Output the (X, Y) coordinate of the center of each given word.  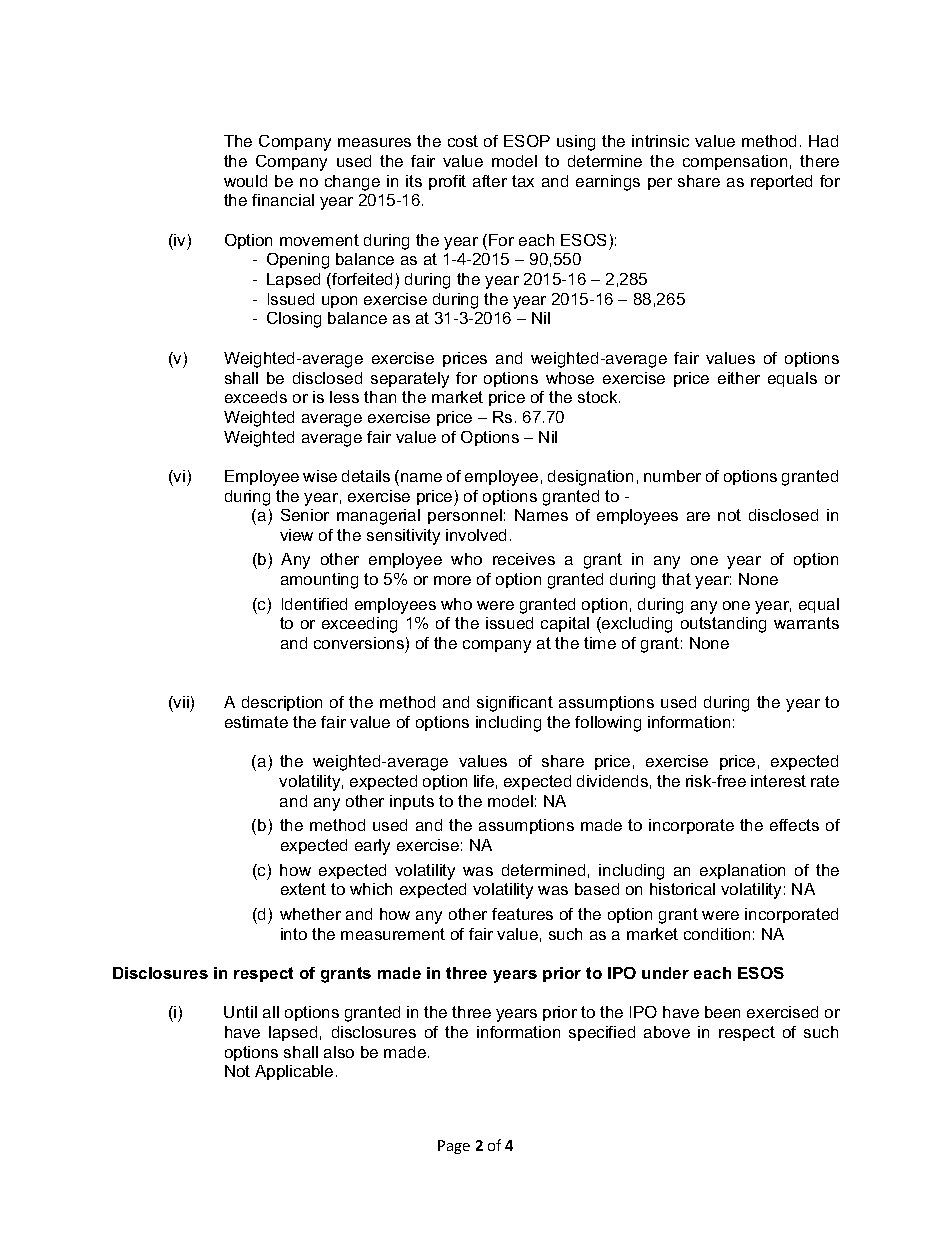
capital (565, 624)
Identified (314, 604)
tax (523, 181)
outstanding (723, 625)
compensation (735, 162)
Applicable (294, 1072)
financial (283, 200)
